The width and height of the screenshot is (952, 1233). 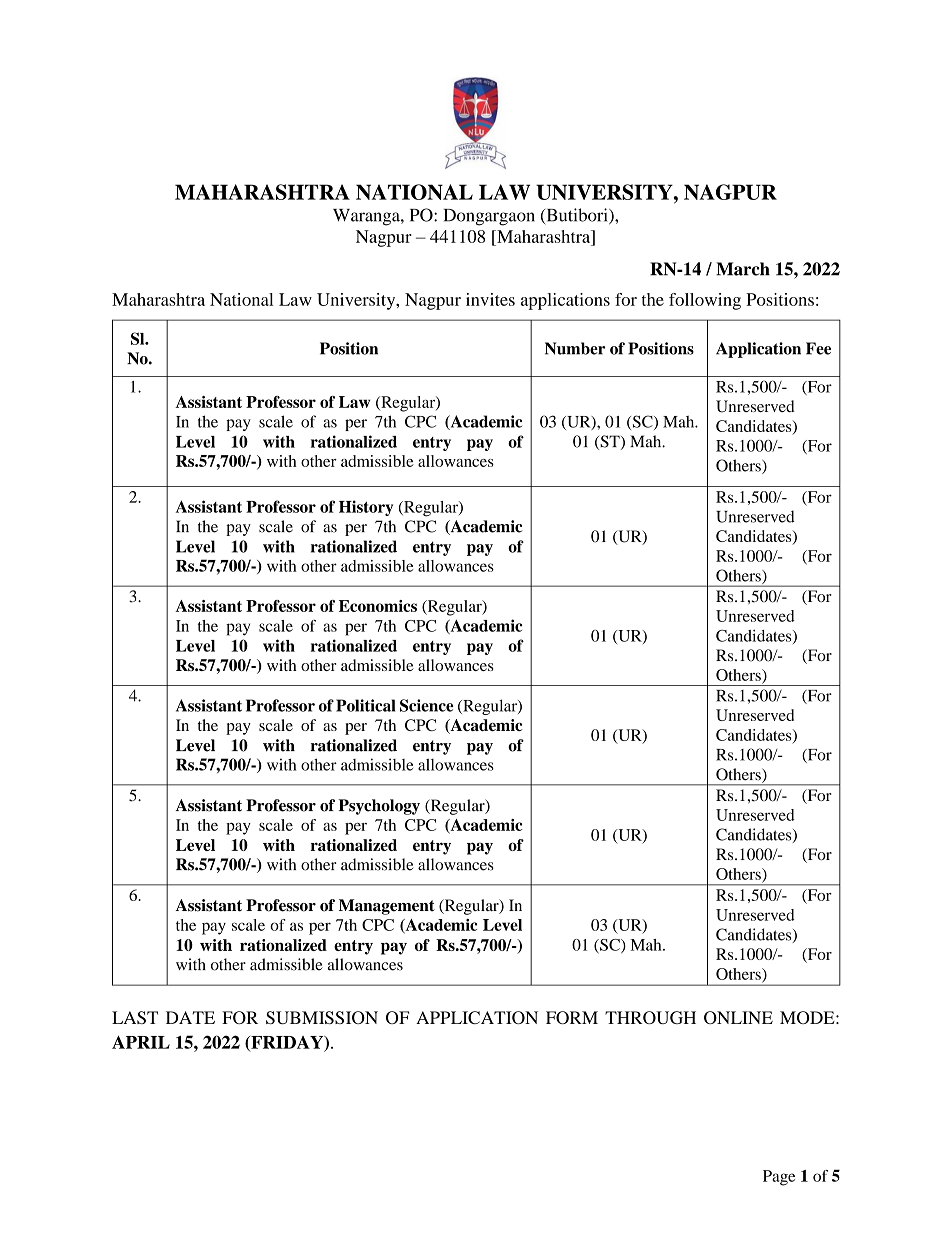 I want to click on invites, so click(x=490, y=299).
